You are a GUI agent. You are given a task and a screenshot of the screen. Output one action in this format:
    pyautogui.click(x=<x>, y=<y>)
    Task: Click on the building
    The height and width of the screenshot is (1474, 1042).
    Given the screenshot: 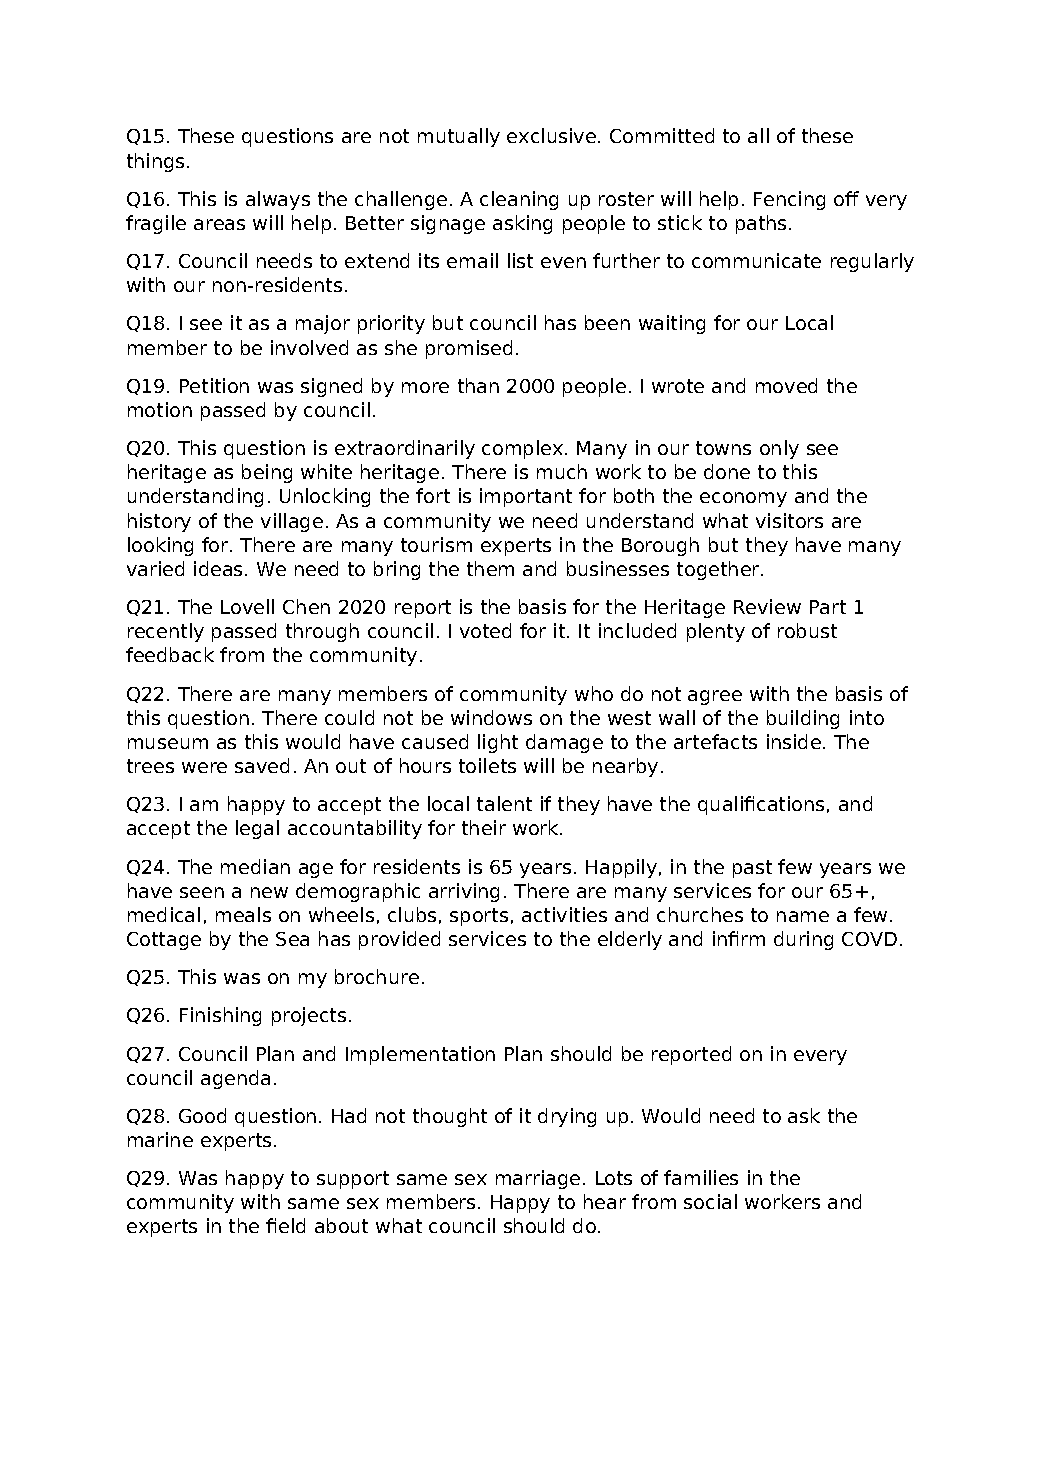 What is the action you would take?
    pyautogui.click(x=803, y=719)
